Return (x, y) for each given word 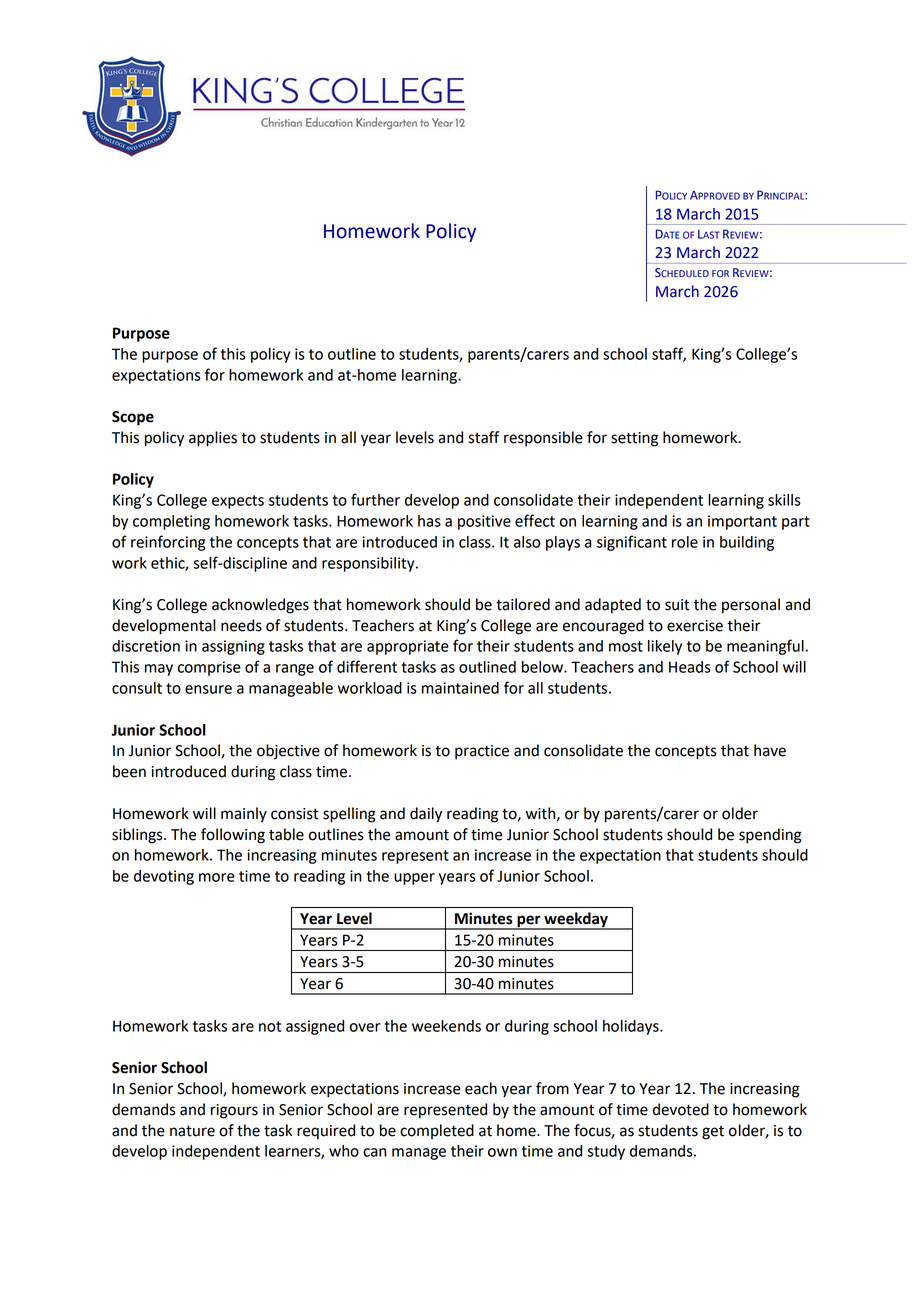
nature (192, 1131)
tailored (523, 604)
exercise (695, 626)
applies (213, 439)
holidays (632, 1027)
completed (437, 1131)
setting (634, 439)
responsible (543, 439)
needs (241, 625)
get (713, 1133)
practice (482, 752)
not (270, 1026)
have (770, 750)
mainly (244, 815)
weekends (446, 1026)
